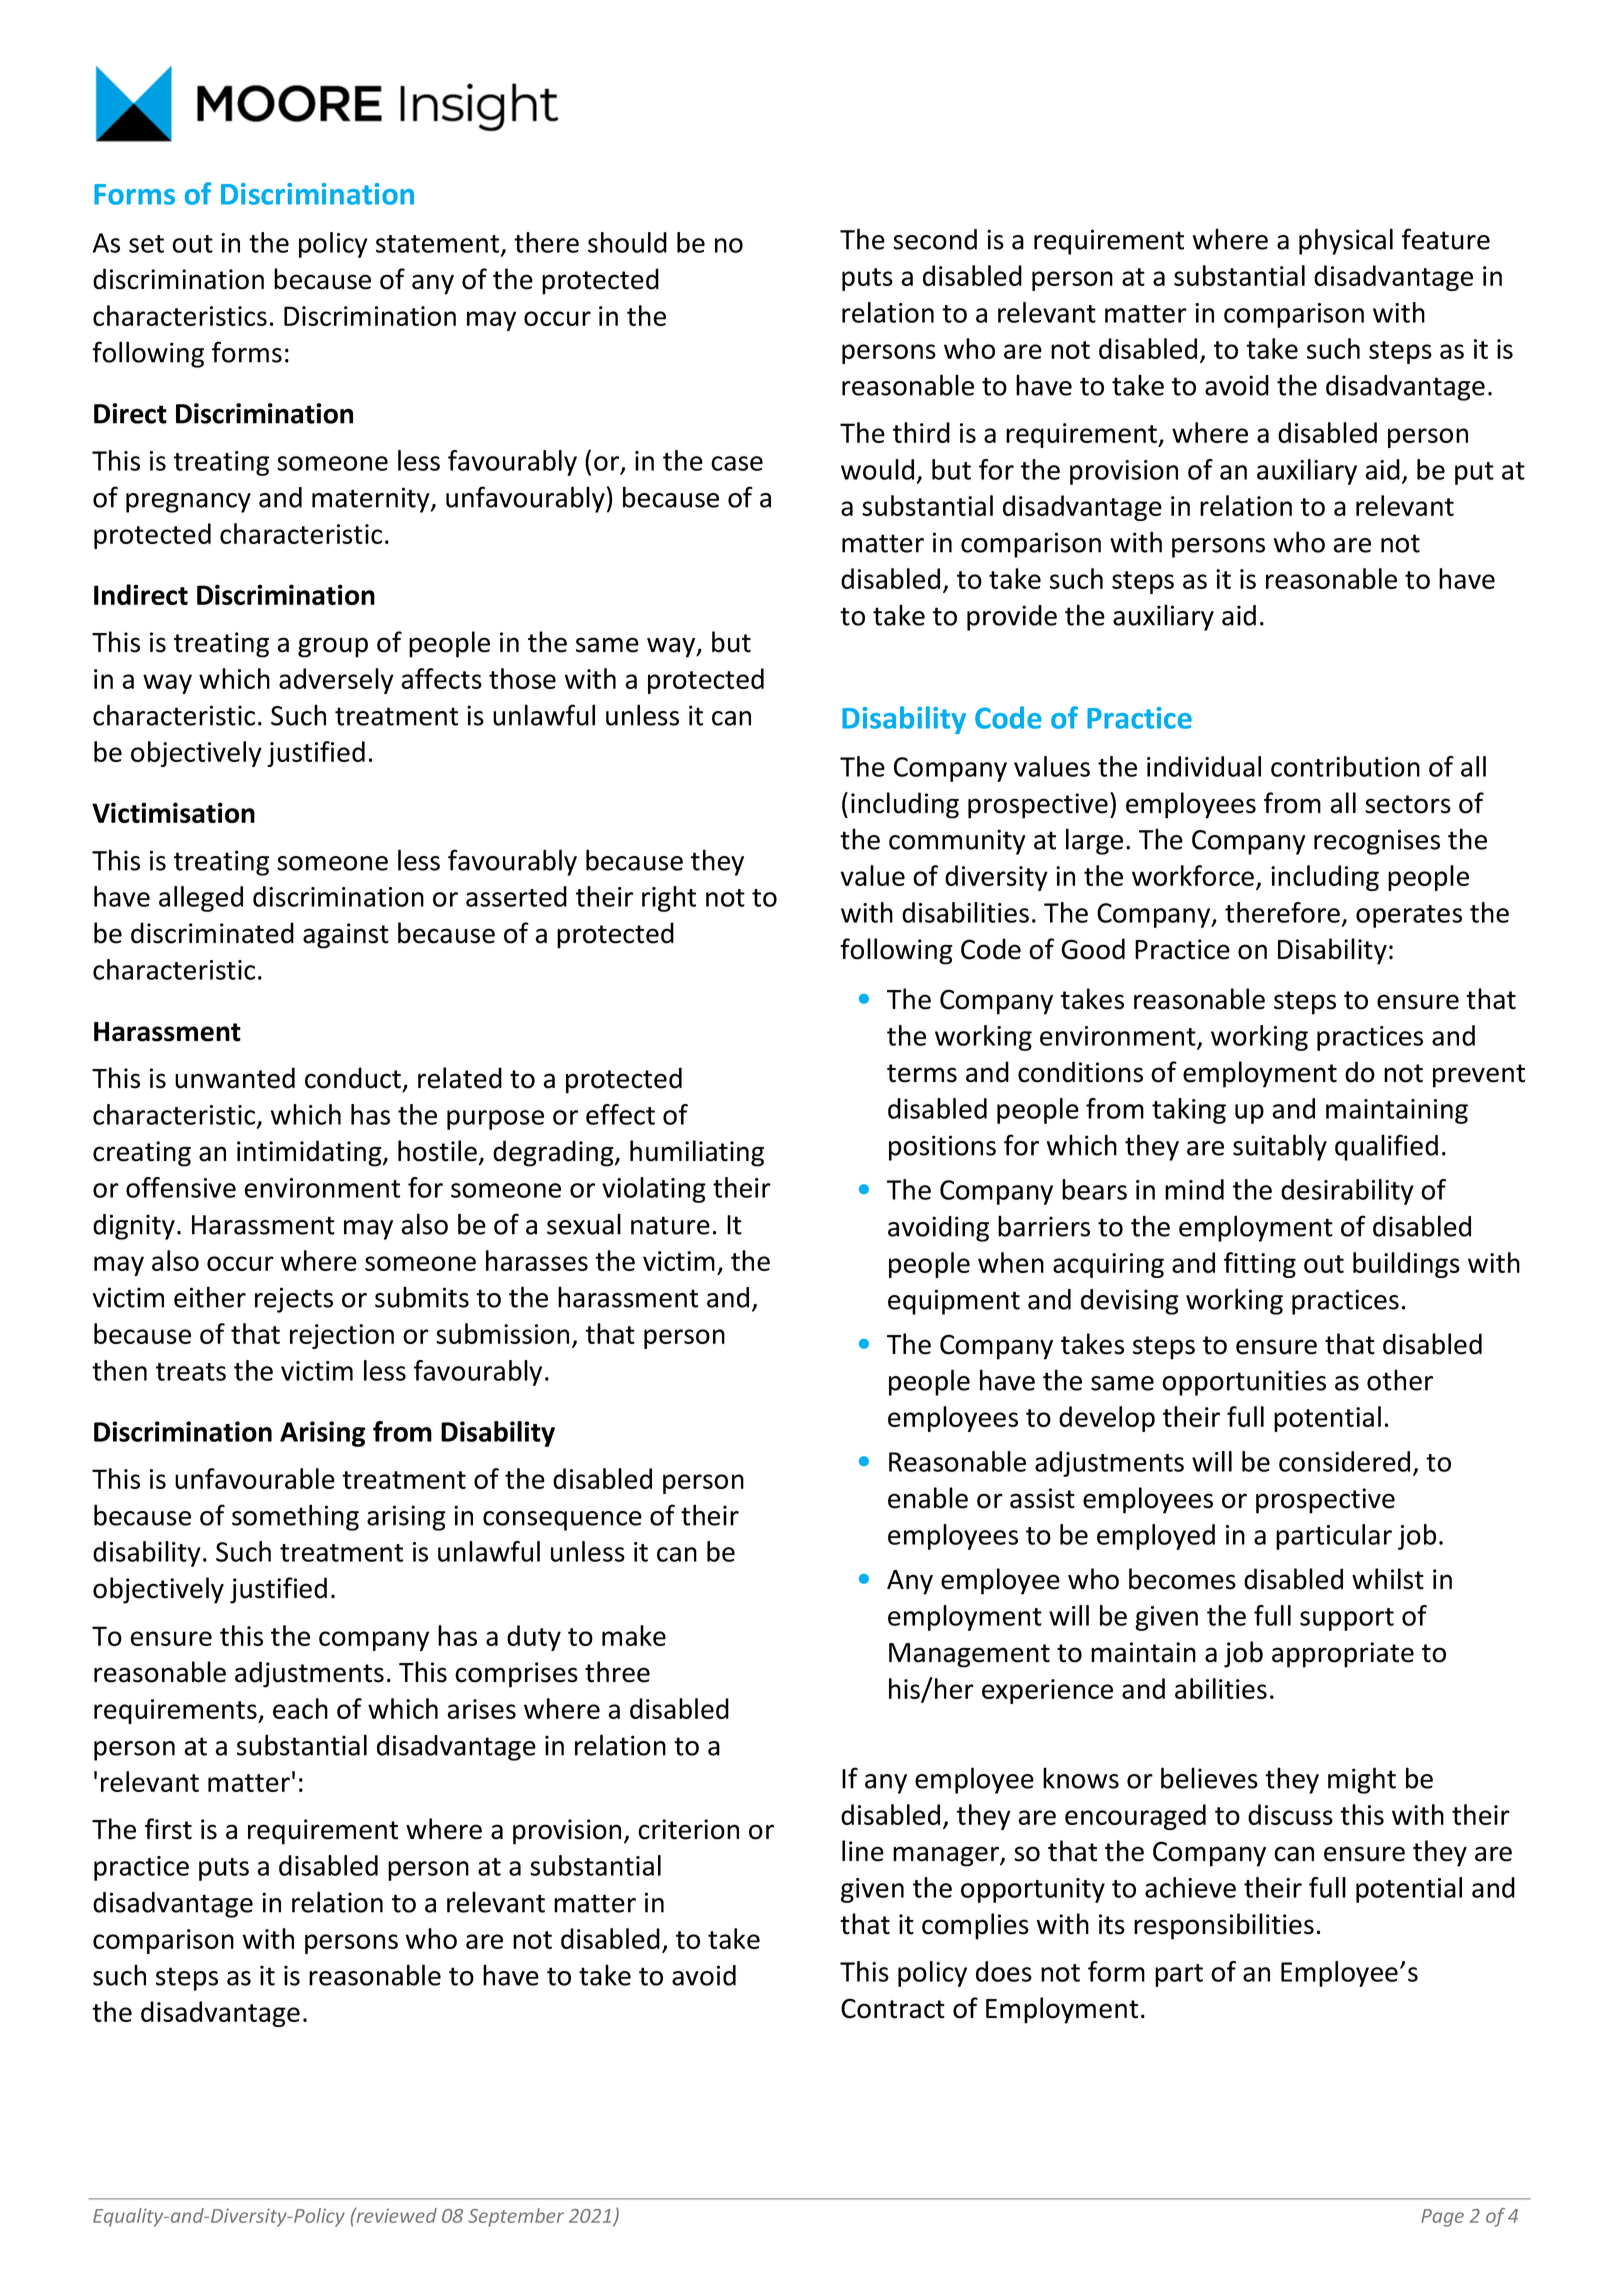 The height and width of the screenshot is (2290, 1619). What do you see at coordinates (146, 244) in the screenshot?
I see `set` at bounding box center [146, 244].
